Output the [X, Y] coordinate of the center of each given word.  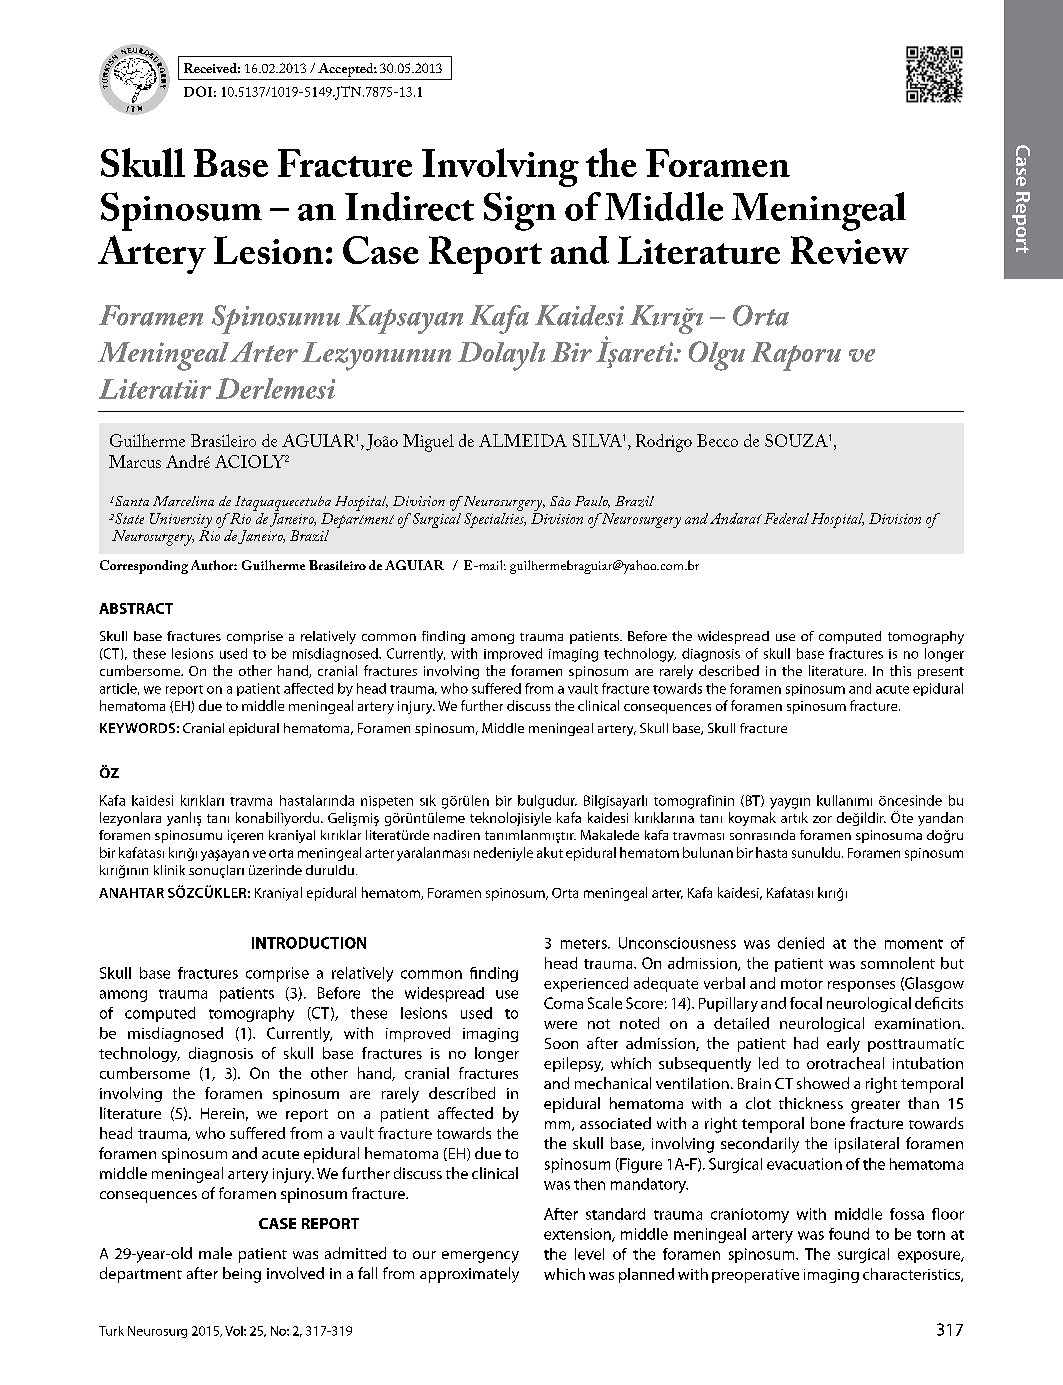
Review [850, 250]
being [242, 1275]
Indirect [409, 206]
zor [822, 819]
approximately [469, 1275]
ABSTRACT [136, 608]
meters [585, 944]
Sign [520, 211]
